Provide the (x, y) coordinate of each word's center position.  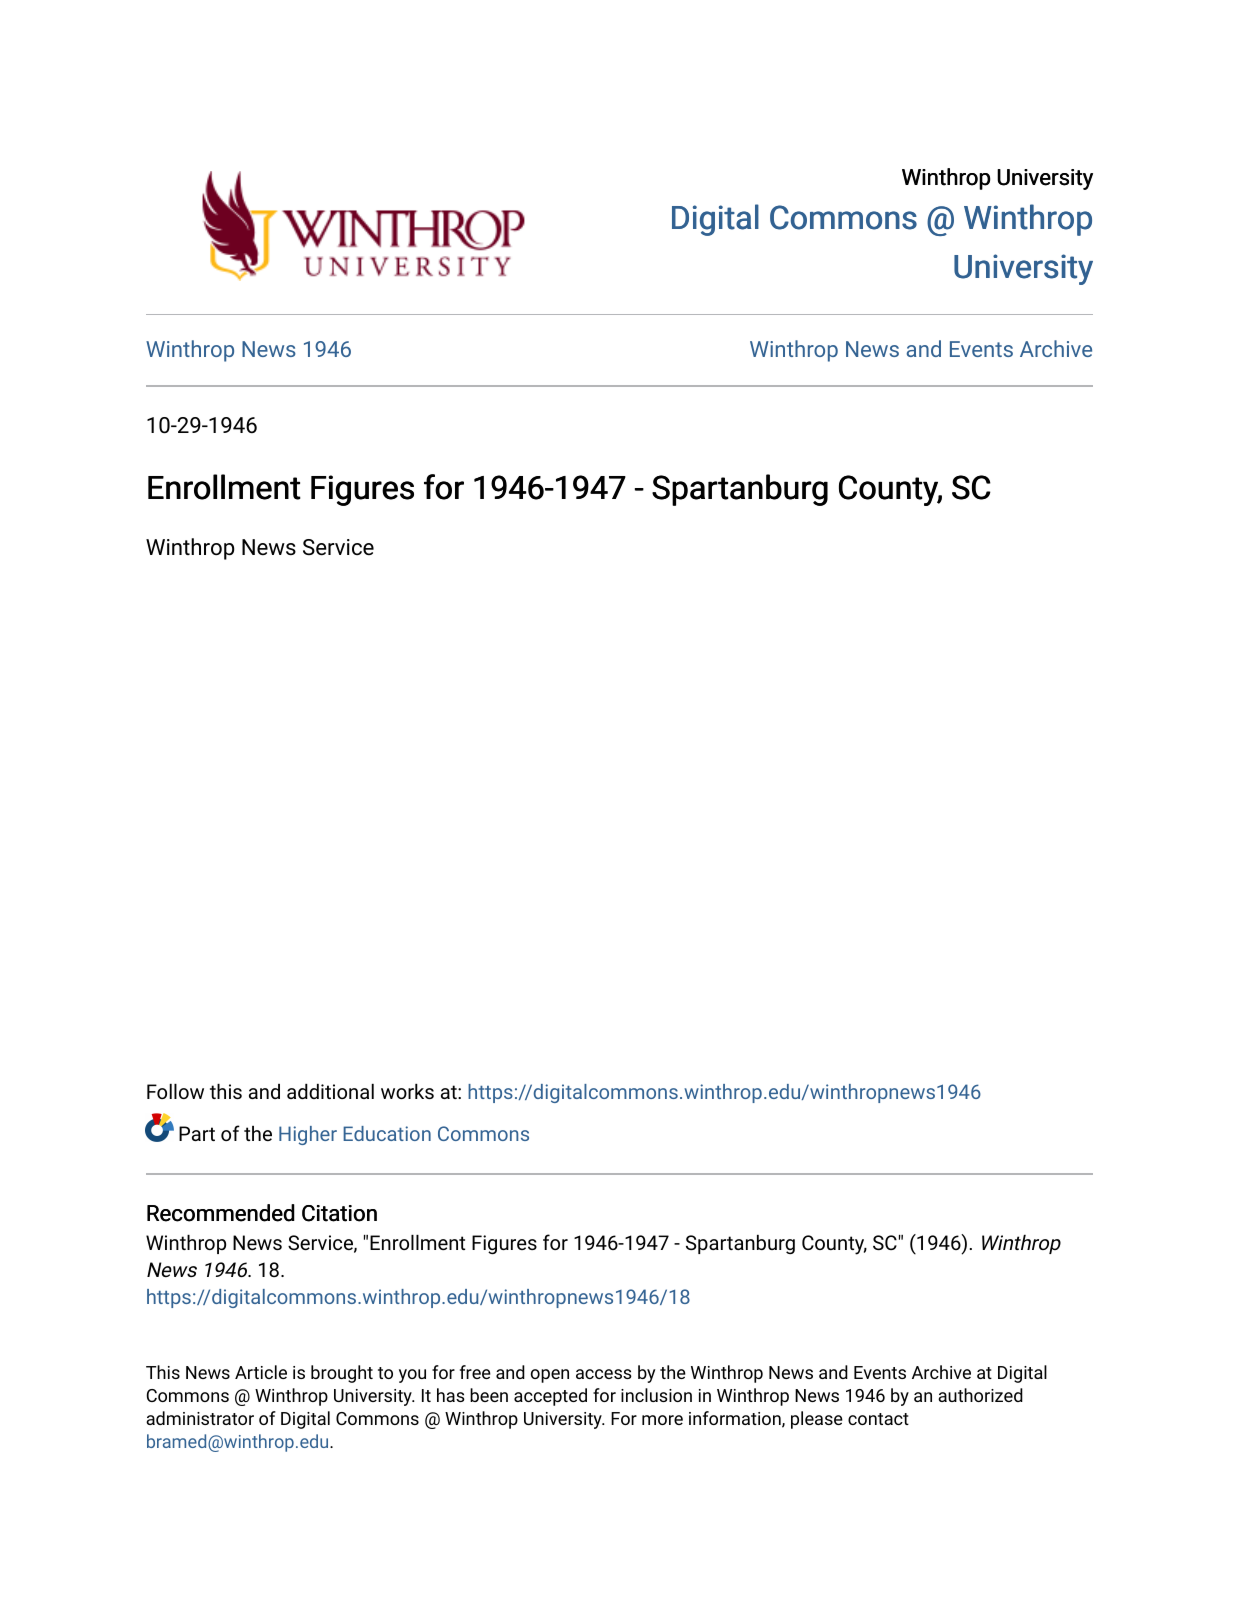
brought (342, 1374)
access (604, 1374)
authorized (980, 1395)
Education (387, 1133)
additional (330, 1091)
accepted (550, 1397)
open (550, 1376)
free (475, 1372)
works (407, 1091)
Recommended (221, 1213)
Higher (308, 1135)
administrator (200, 1418)
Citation (339, 1213)
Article (261, 1372)
